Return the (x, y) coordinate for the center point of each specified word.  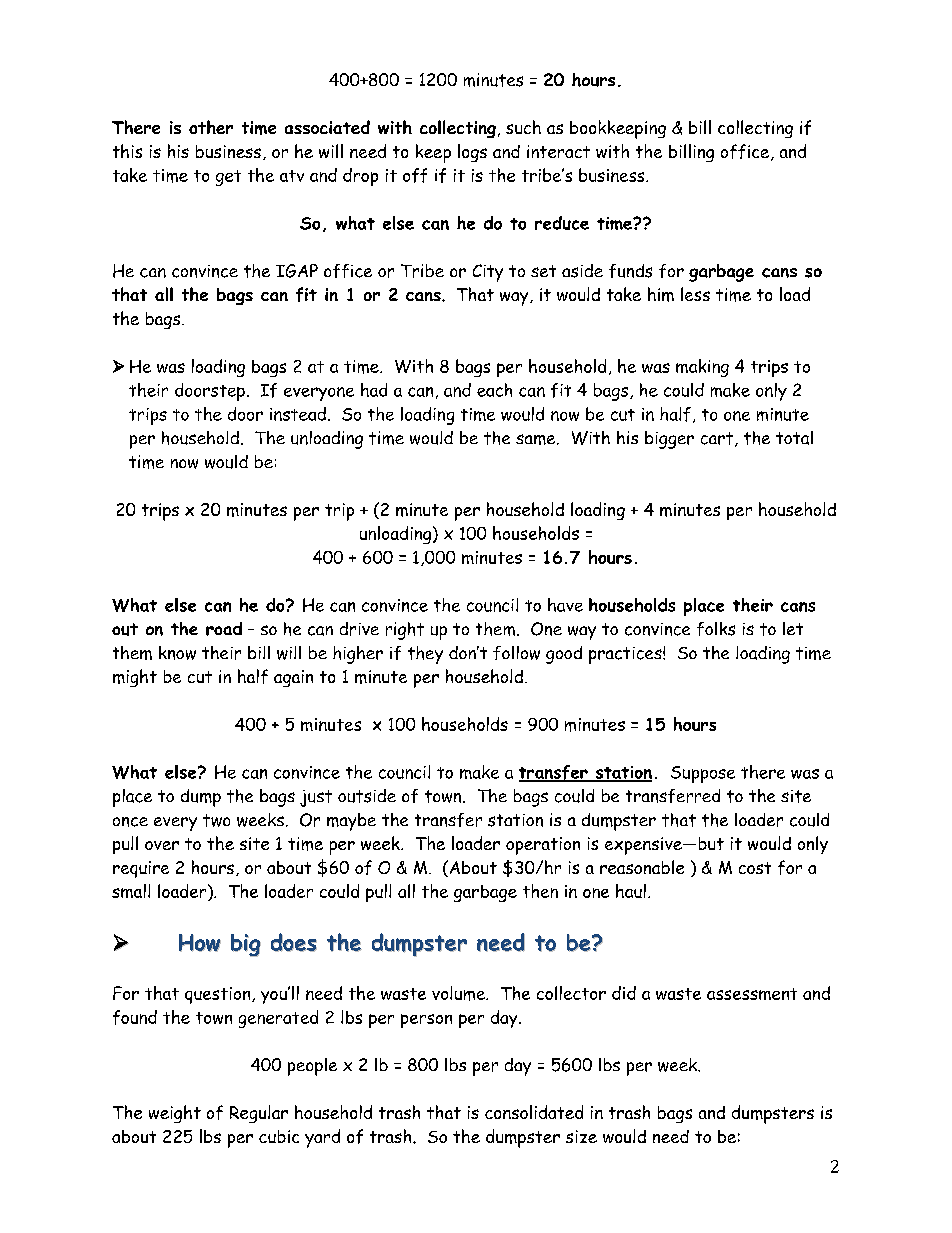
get (228, 178)
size (581, 1136)
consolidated (534, 1112)
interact (558, 151)
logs (472, 153)
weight (175, 1114)
